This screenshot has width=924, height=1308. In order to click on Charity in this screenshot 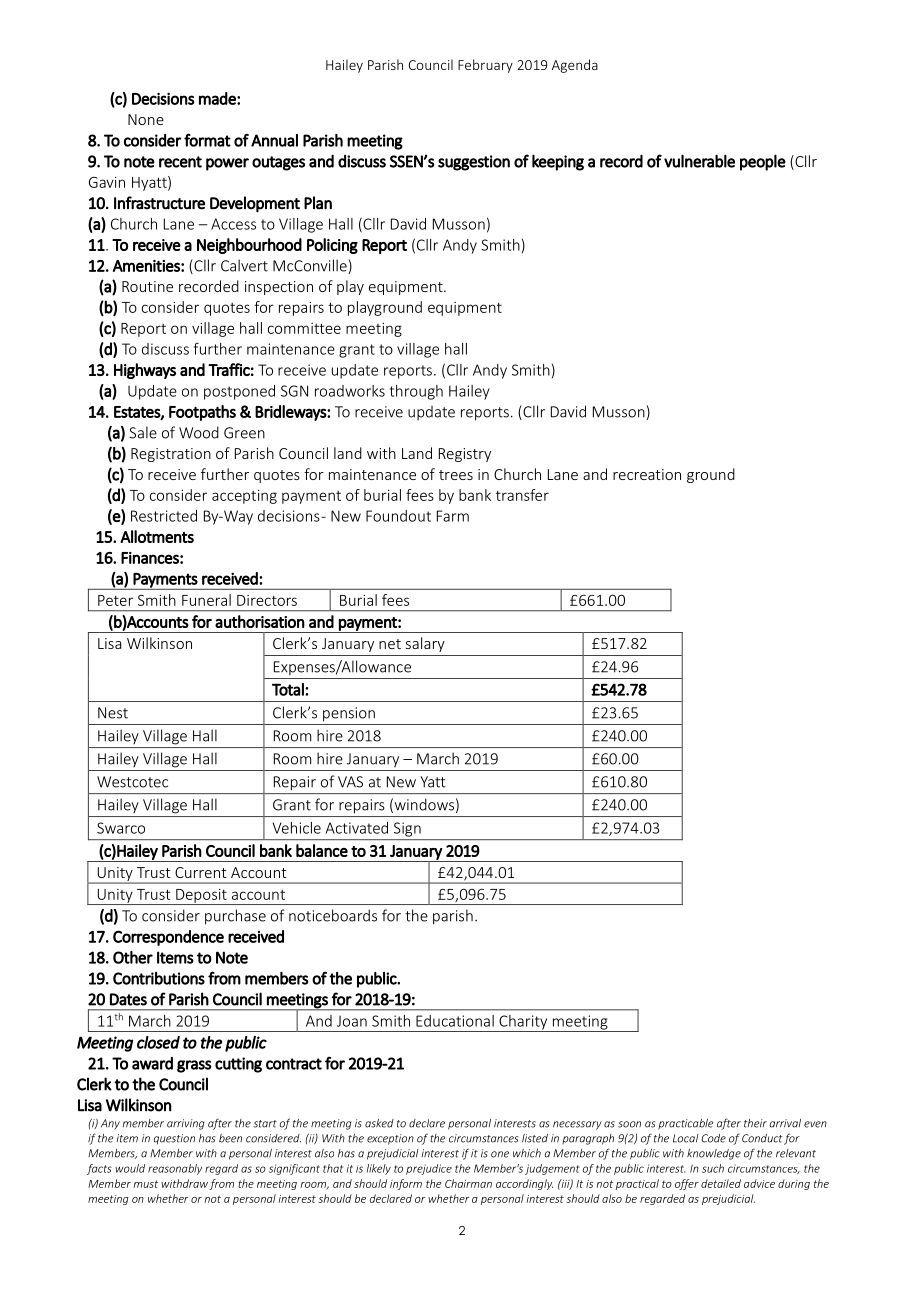, I will do `click(523, 1023)`.
